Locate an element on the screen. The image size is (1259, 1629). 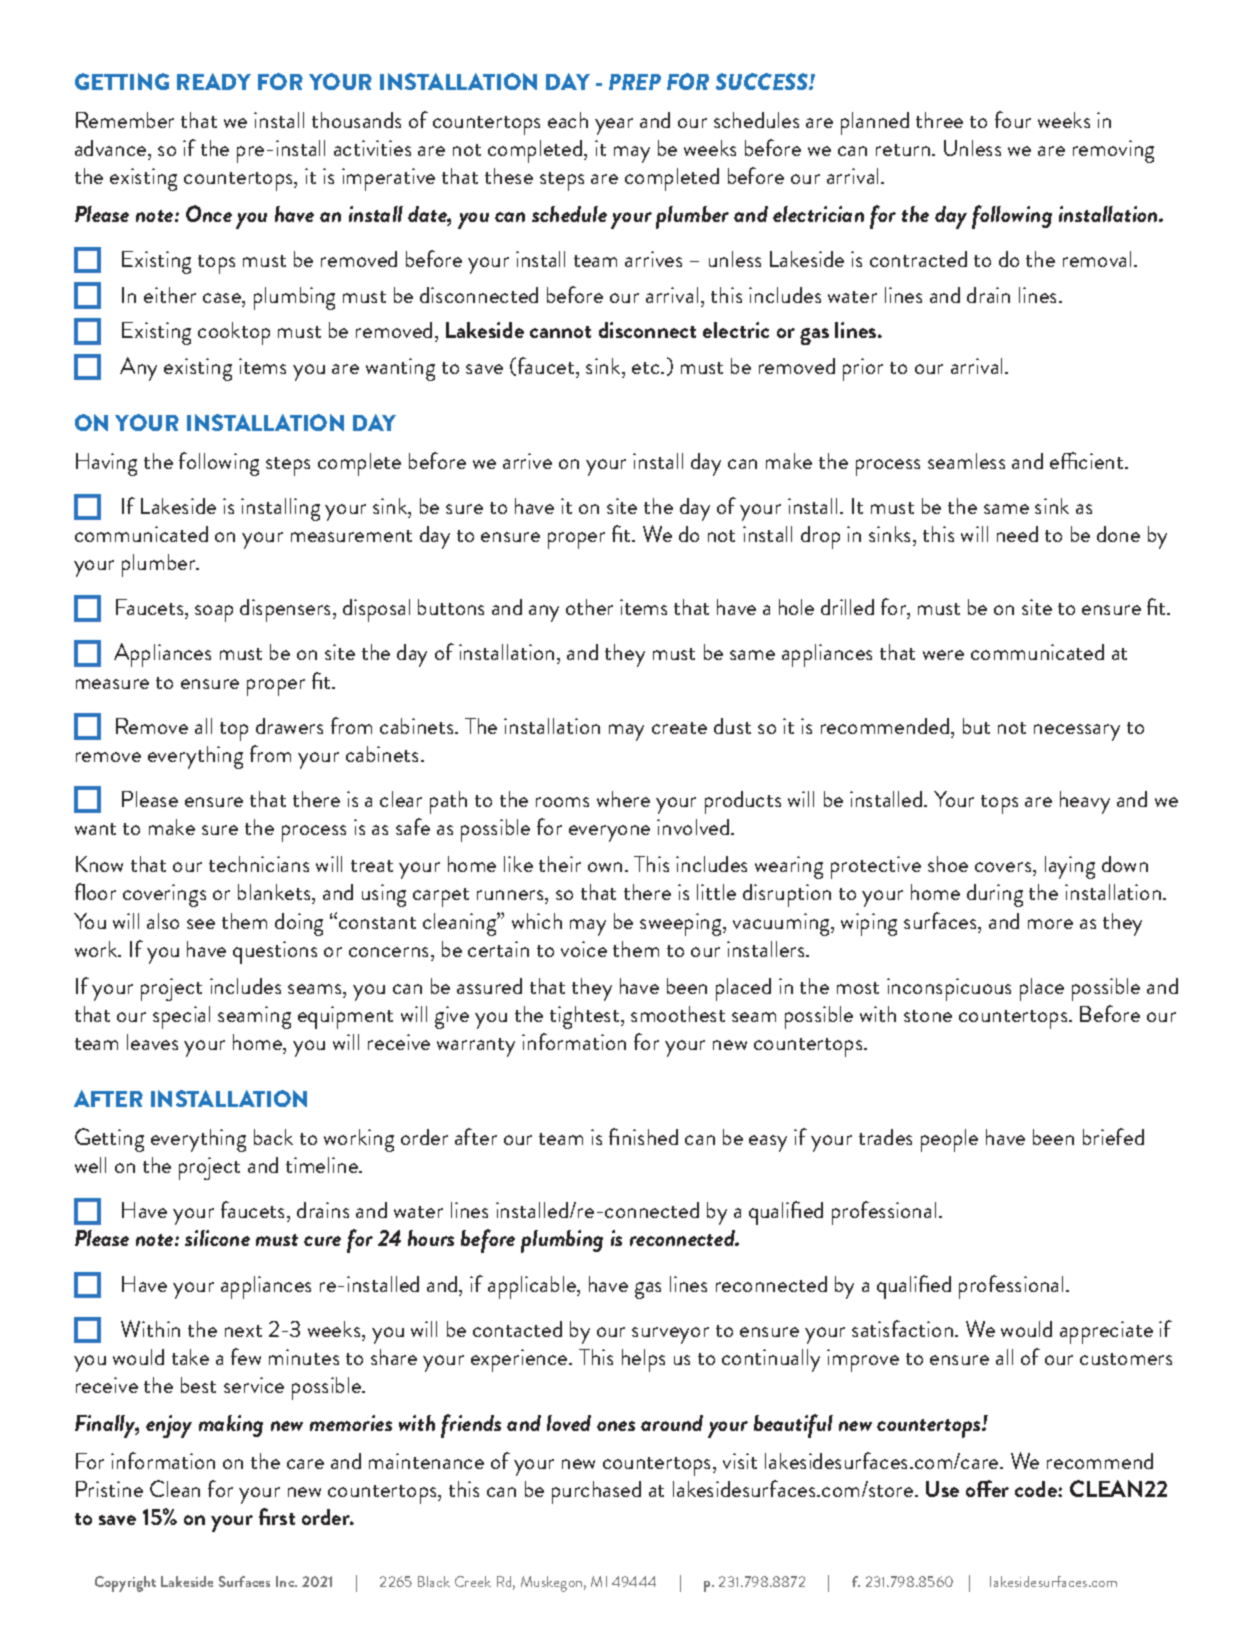
year is located at coordinates (614, 126).
